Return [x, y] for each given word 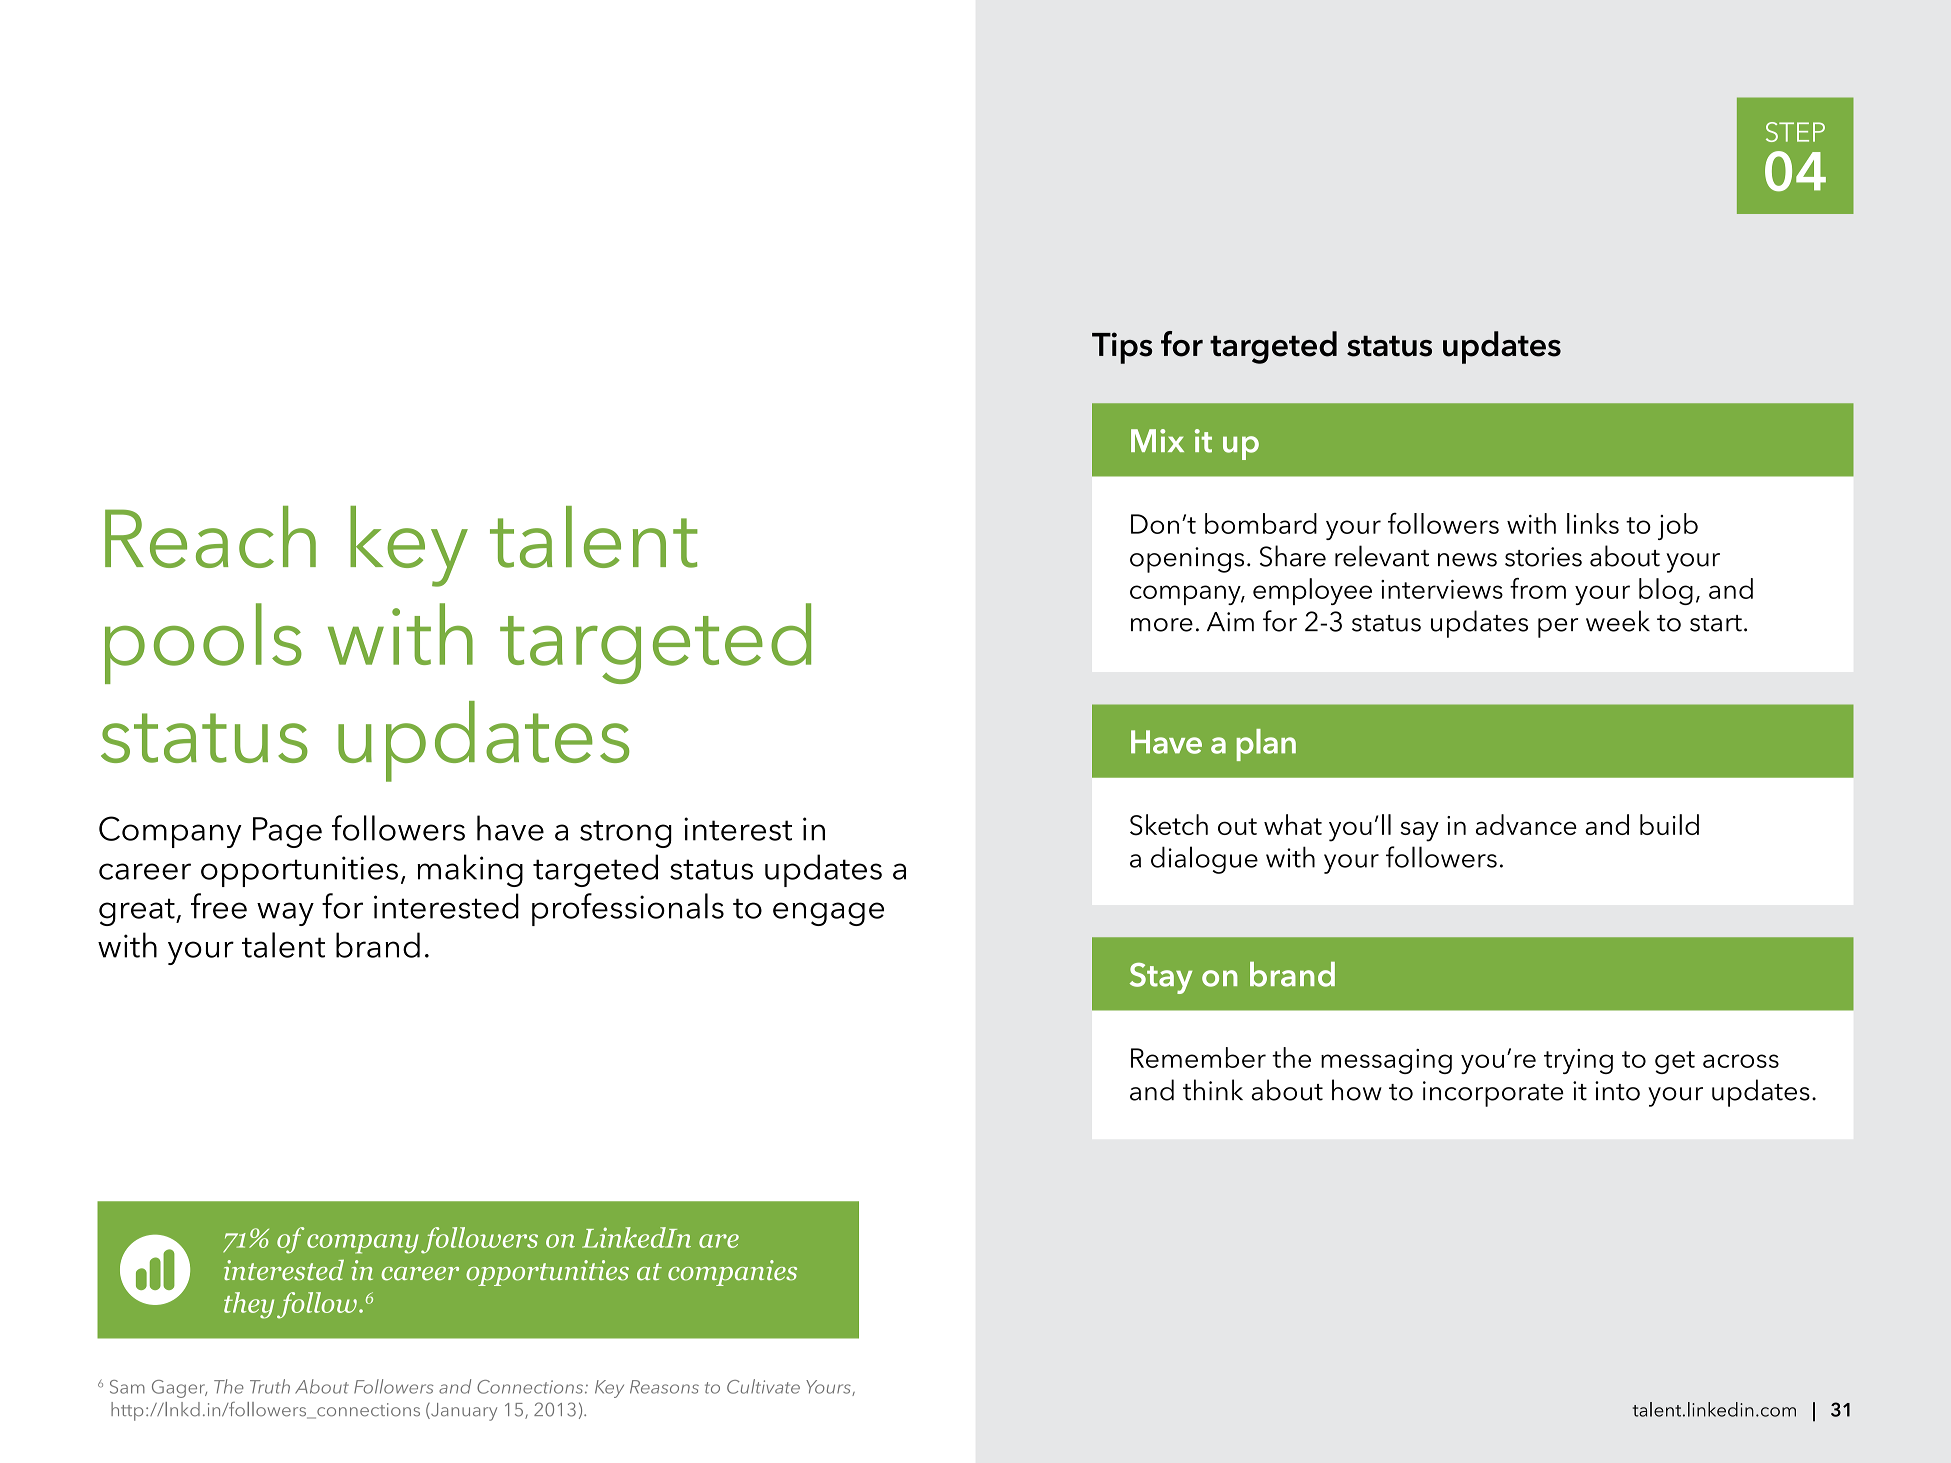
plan [1266, 745]
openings [1187, 560]
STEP [1795, 132]
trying [1578, 1061]
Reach [210, 537]
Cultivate [763, 1386]
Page [287, 832]
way [285, 914]
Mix [1157, 440]
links [1593, 523]
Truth [270, 1386]
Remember [1198, 1057]
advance [1526, 824]
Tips [1122, 348]
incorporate [1493, 1094]
